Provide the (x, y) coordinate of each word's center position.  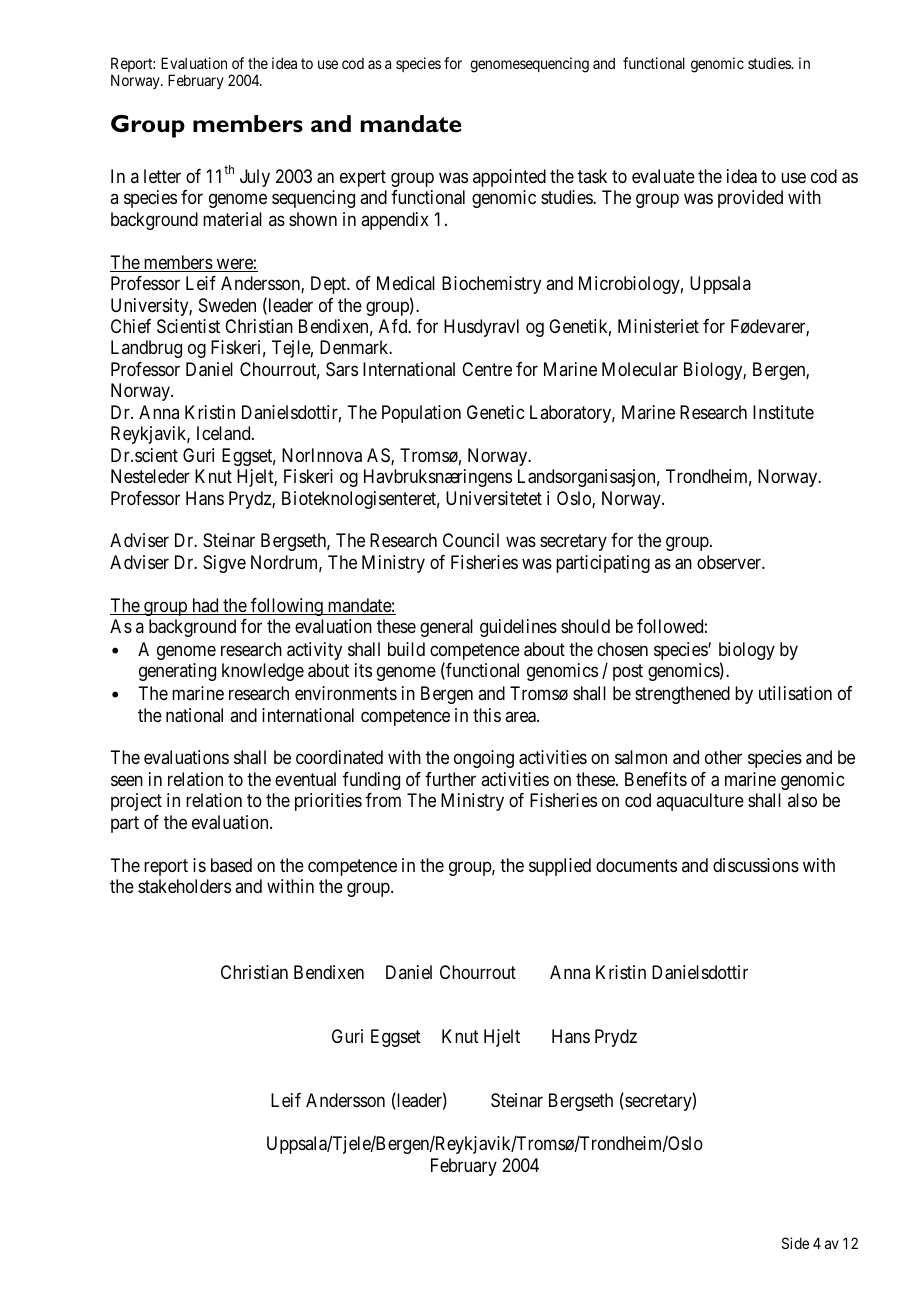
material (232, 219)
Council (471, 540)
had (205, 606)
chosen (622, 649)
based (231, 865)
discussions (756, 865)
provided (750, 199)
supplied (560, 867)
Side (795, 1243)
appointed (509, 178)
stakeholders (184, 886)
